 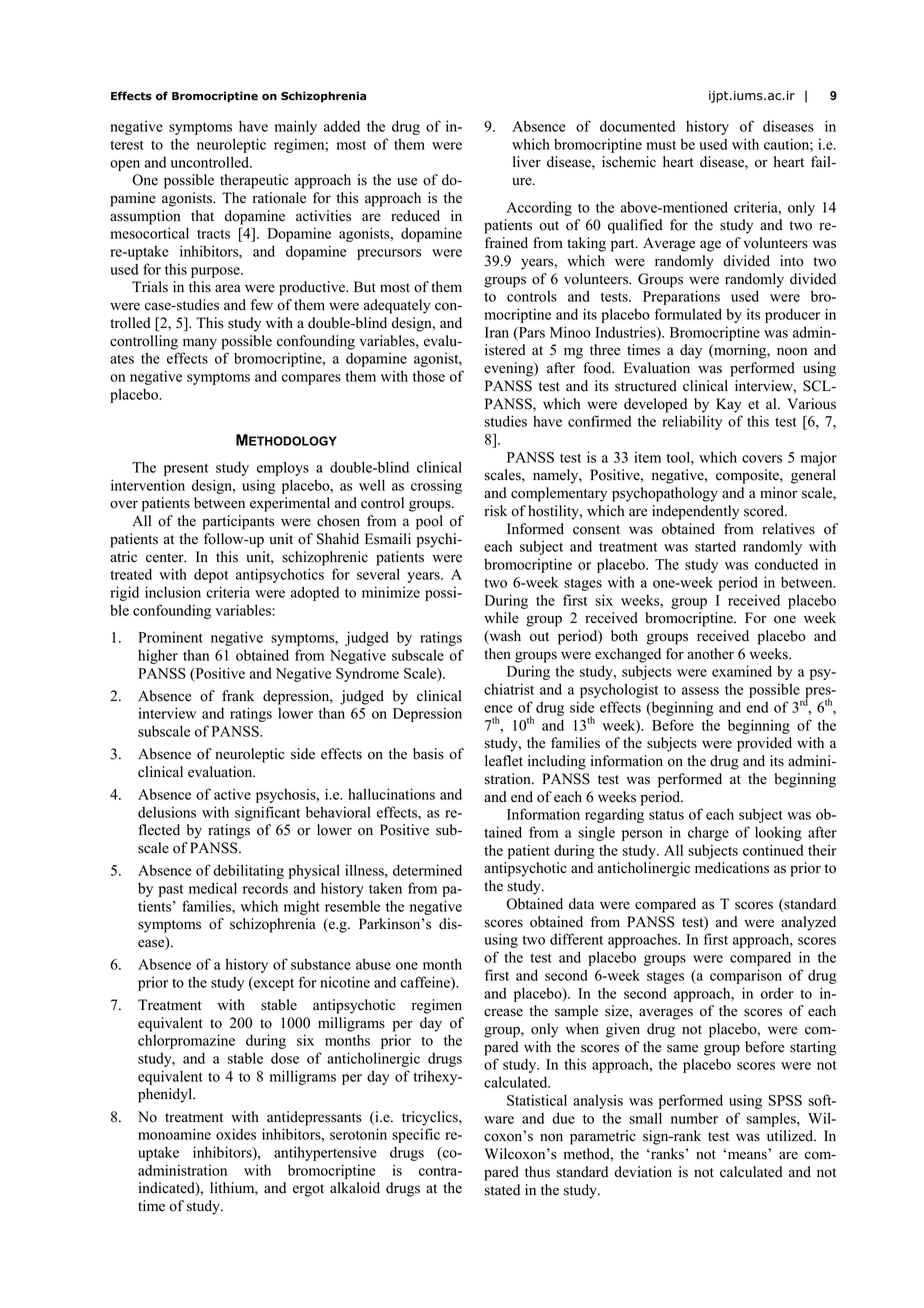 What do you see at coordinates (527, 162) in the screenshot?
I see `liver` at bounding box center [527, 162].
